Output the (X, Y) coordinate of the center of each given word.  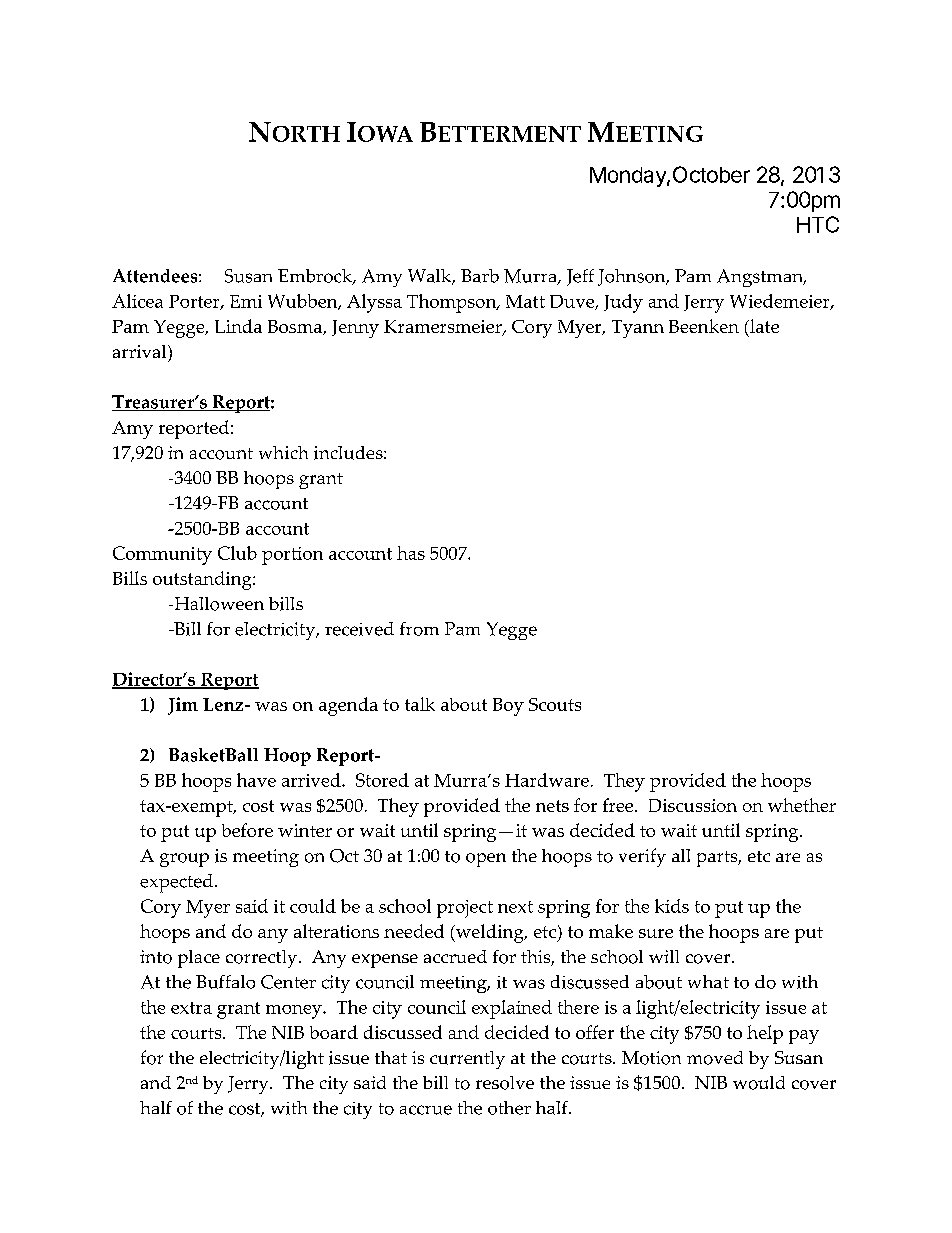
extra (191, 1008)
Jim (183, 706)
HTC (818, 224)
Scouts (555, 704)
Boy (508, 707)
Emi (246, 301)
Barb (480, 276)
